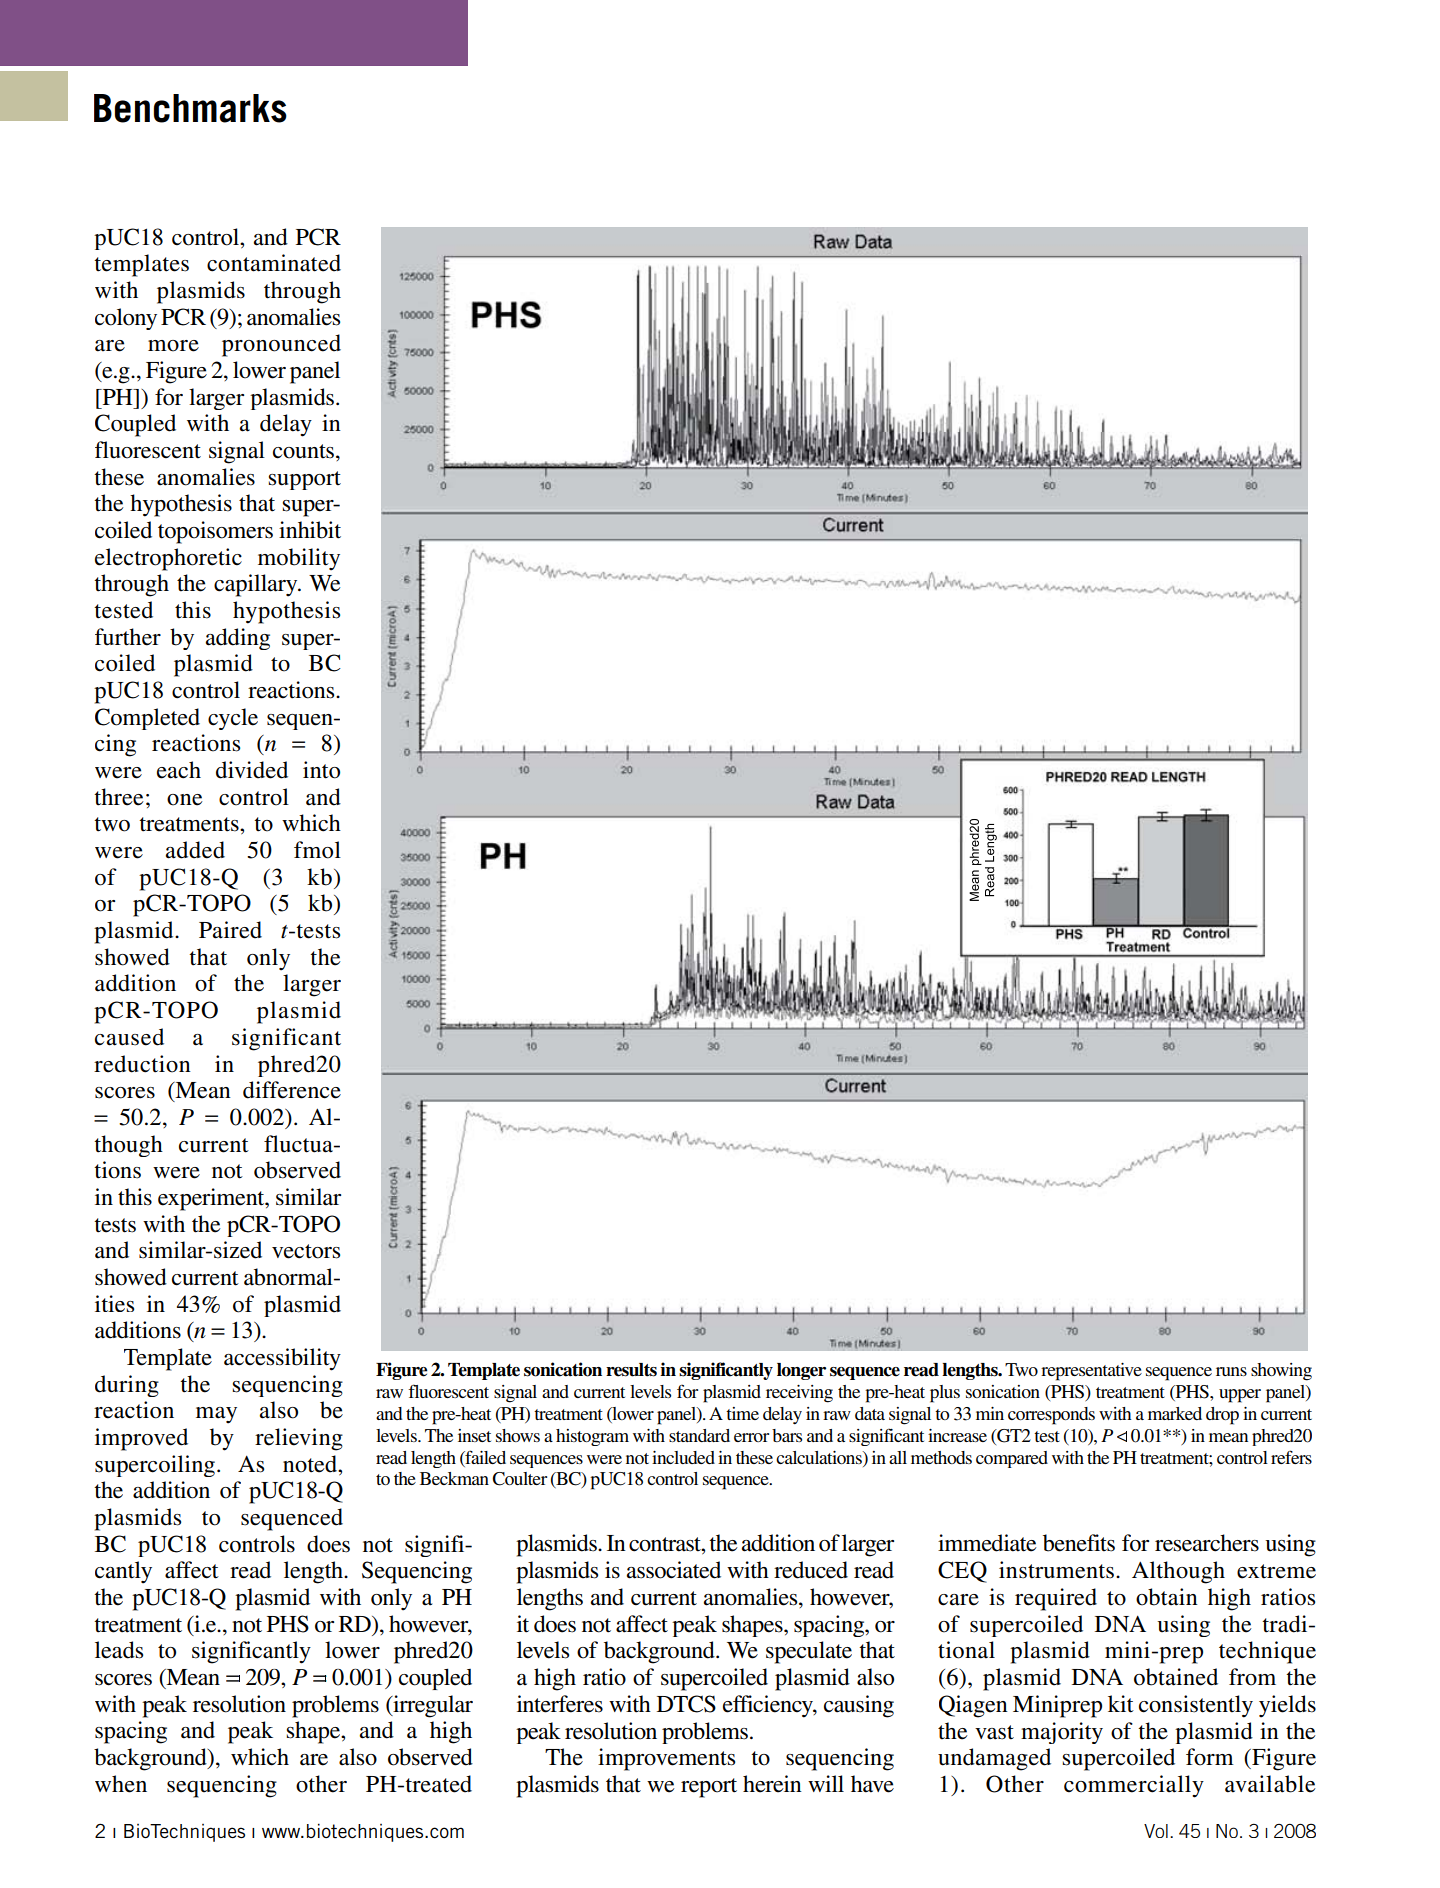 The width and height of the document is (1440, 1888). I want to click on divided, so click(252, 770).
